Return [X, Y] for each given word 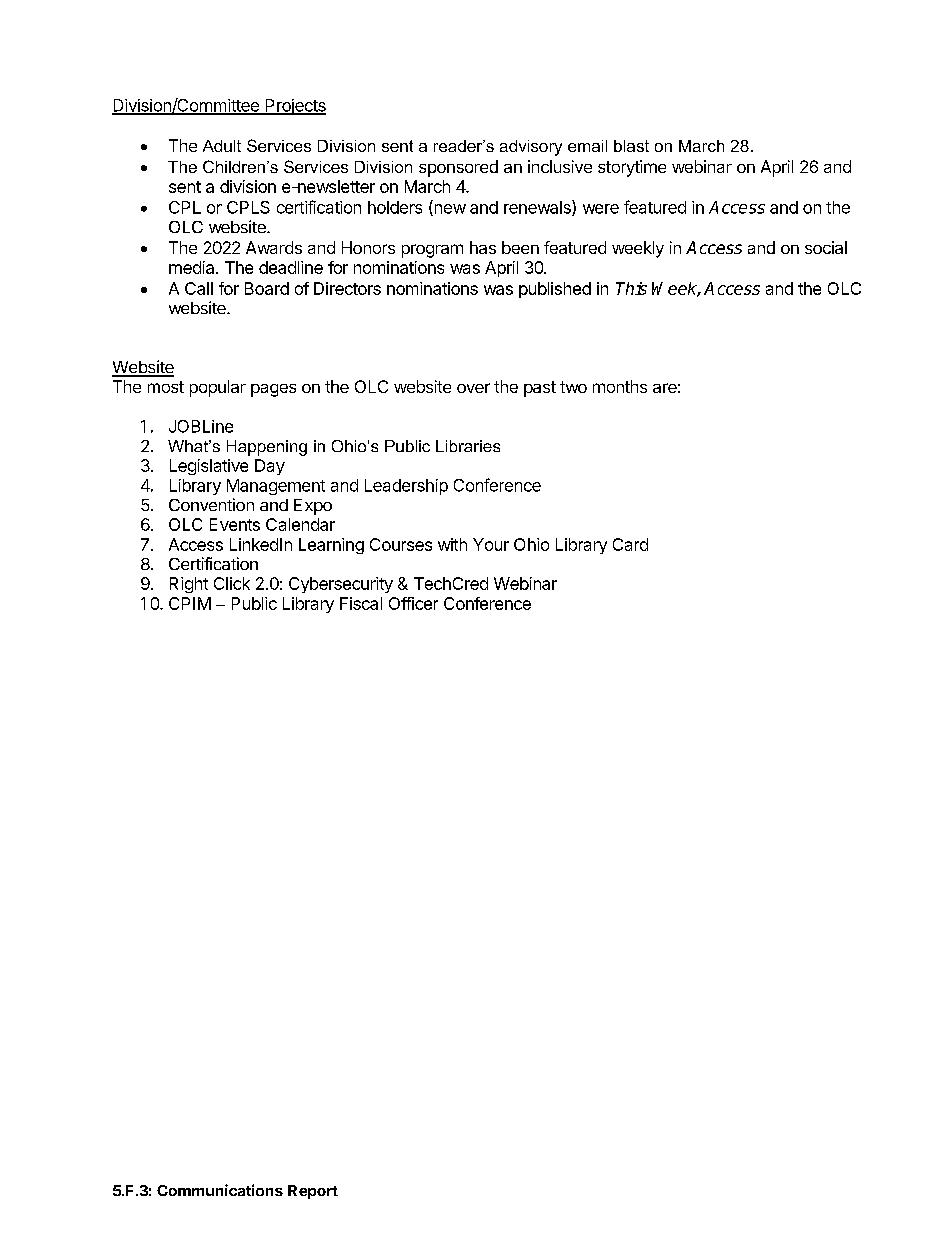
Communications [220, 1190]
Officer [413, 603]
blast [631, 146]
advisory [531, 148]
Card [630, 544]
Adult [222, 146]
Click [232, 583]
